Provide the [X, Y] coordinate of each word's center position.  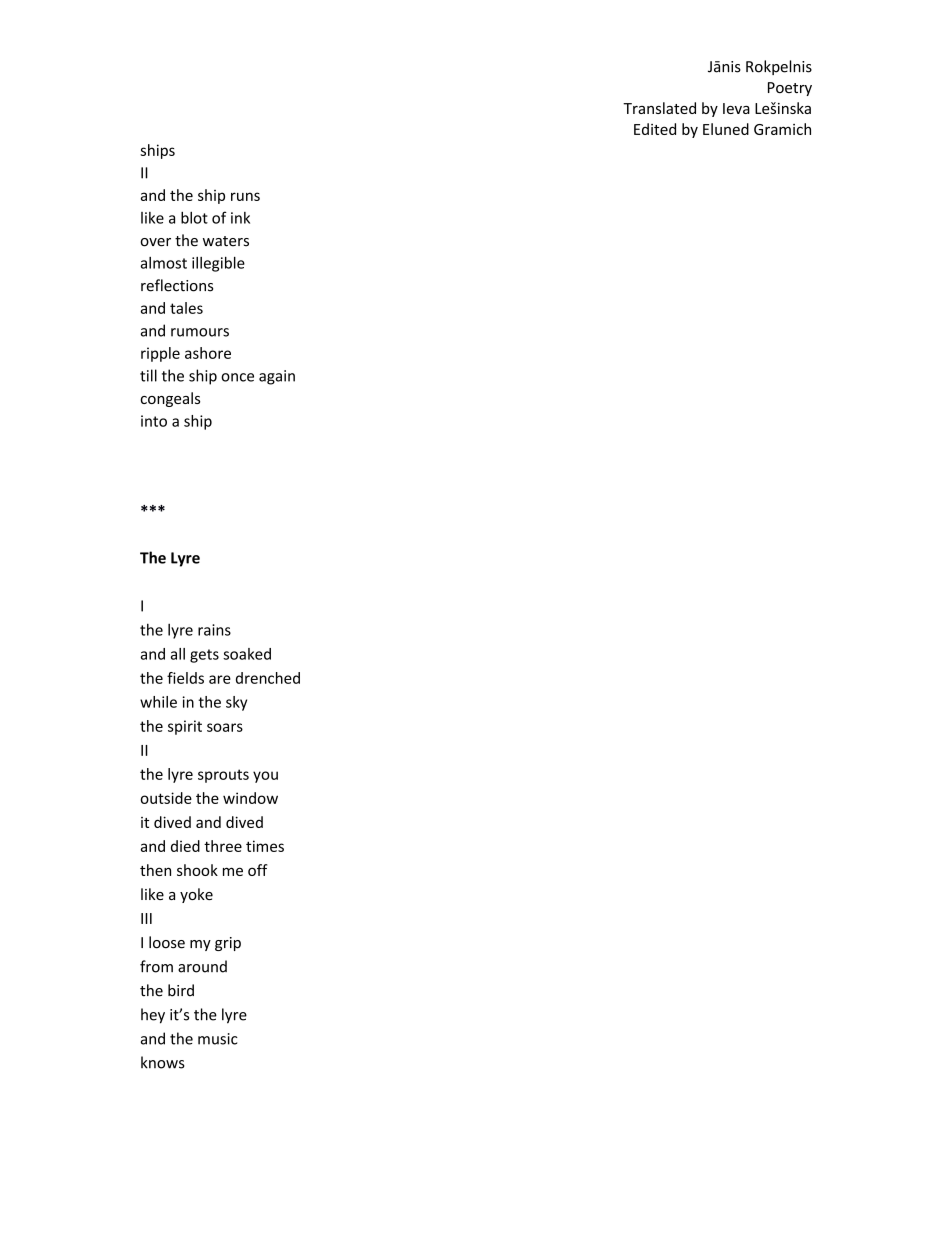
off [257, 870]
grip [228, 944]
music [218, 1039]
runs [245, 196]
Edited [655, 129]
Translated [659, 108]
